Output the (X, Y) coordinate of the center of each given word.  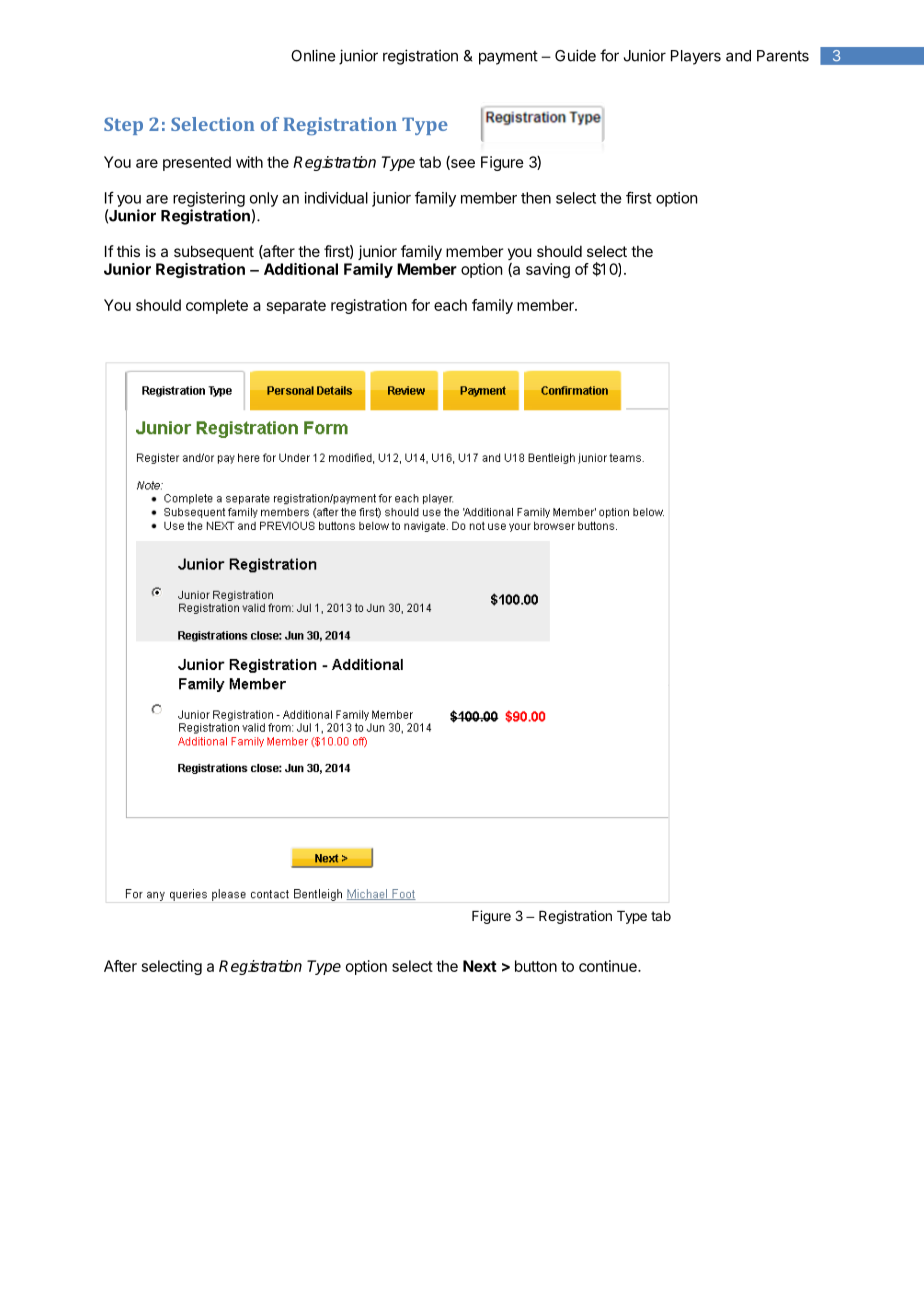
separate (296, 307)
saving (548, 270)
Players (696, 57)
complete (217, 306)
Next (480, 966)
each (450, 305)
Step (123, 126)
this (128, 251)
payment (508, 58)
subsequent (214, 252)
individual (336, 198)
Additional (301, 269)
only (264, 199)
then (536, 198)
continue (609, 966)
